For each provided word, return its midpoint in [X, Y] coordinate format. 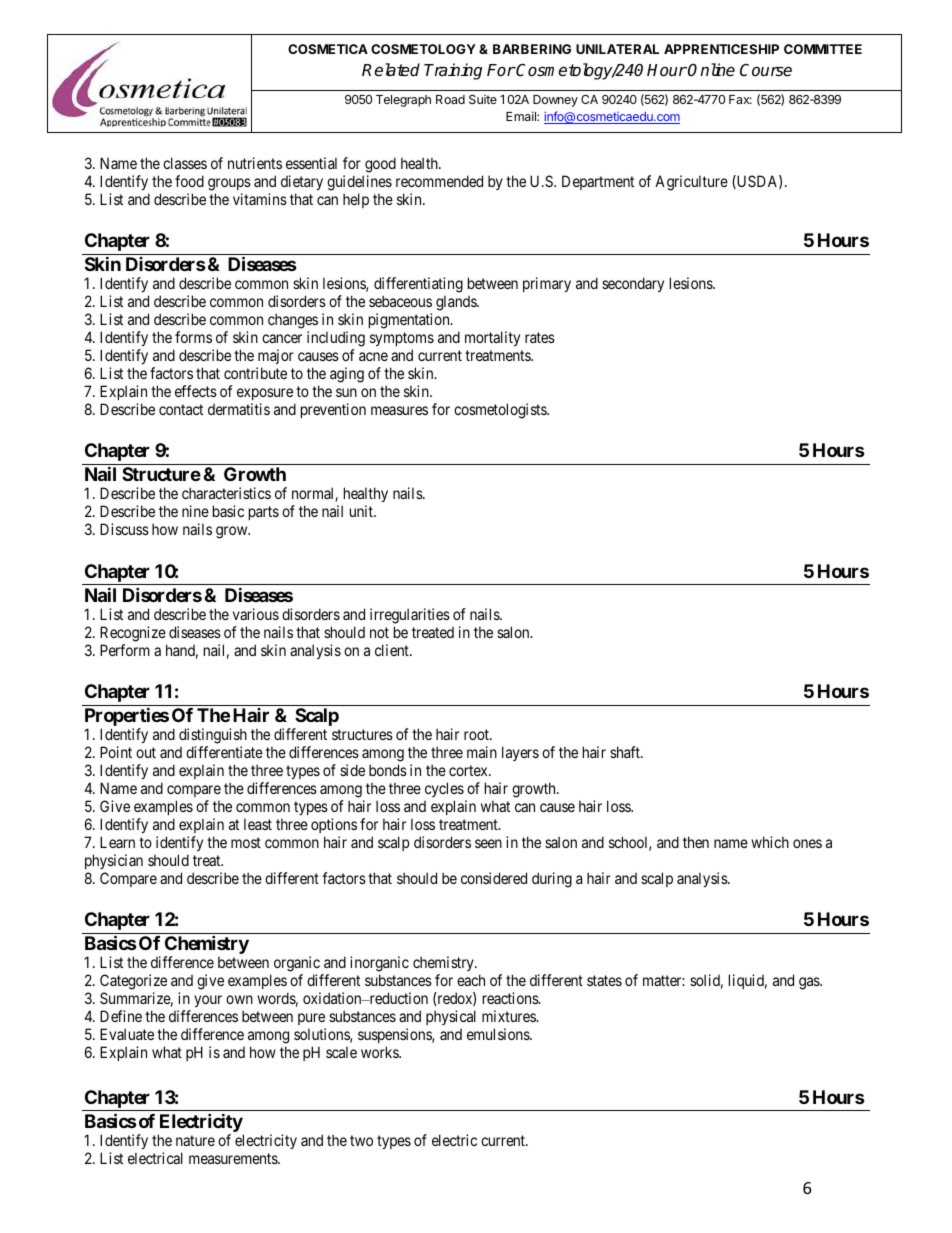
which [770, 842]
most [246, 842]
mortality [492, 338]
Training [453, 71]
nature [195, 1140]
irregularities [410, 616]
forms [193, 337]
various [256, 614]
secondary [633, 284]
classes [185, 163]
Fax [740, 99]
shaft [626, 752]
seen [488, 843]
